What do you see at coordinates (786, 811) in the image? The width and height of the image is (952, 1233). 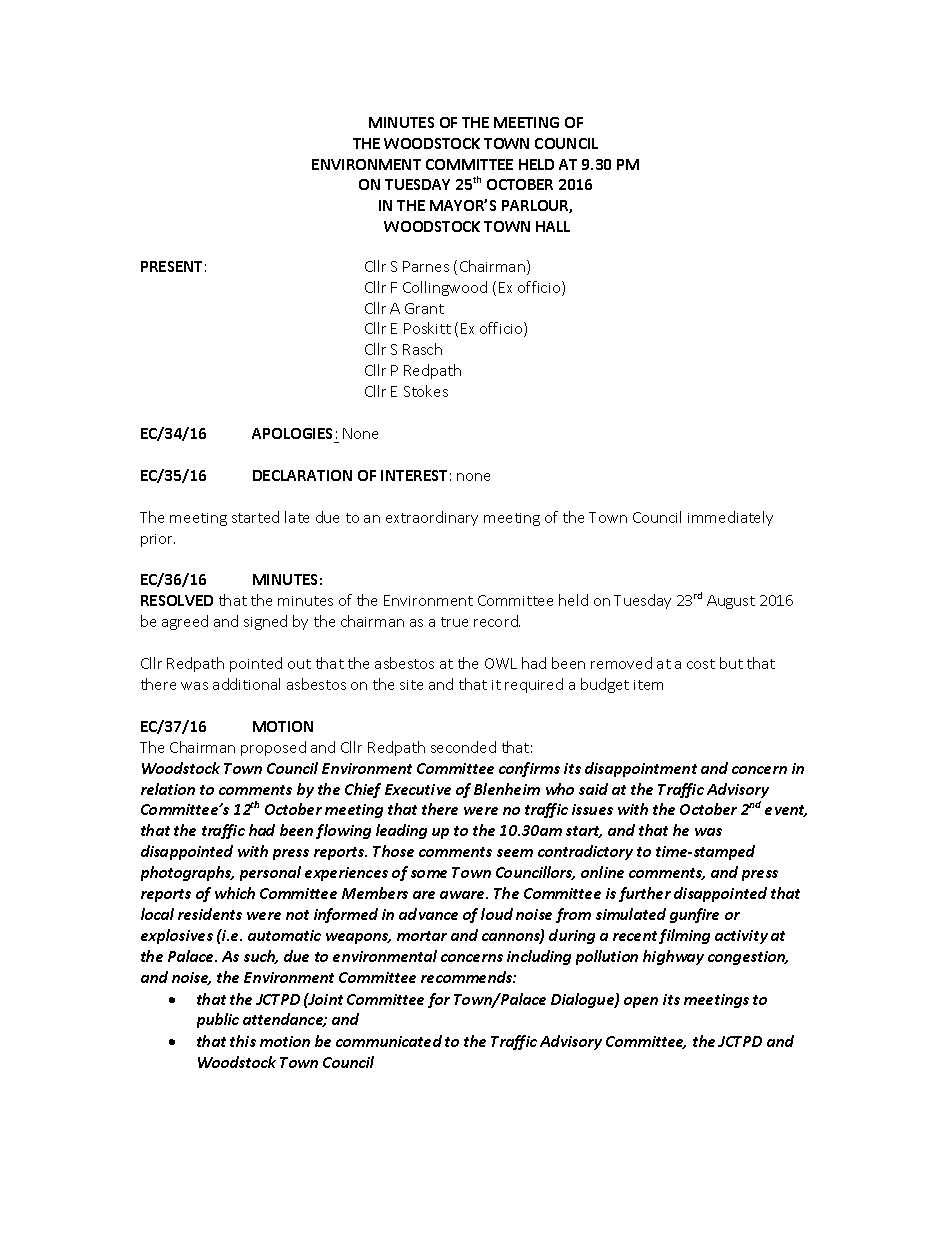 I see `event` at bounding box center [786, 811].
